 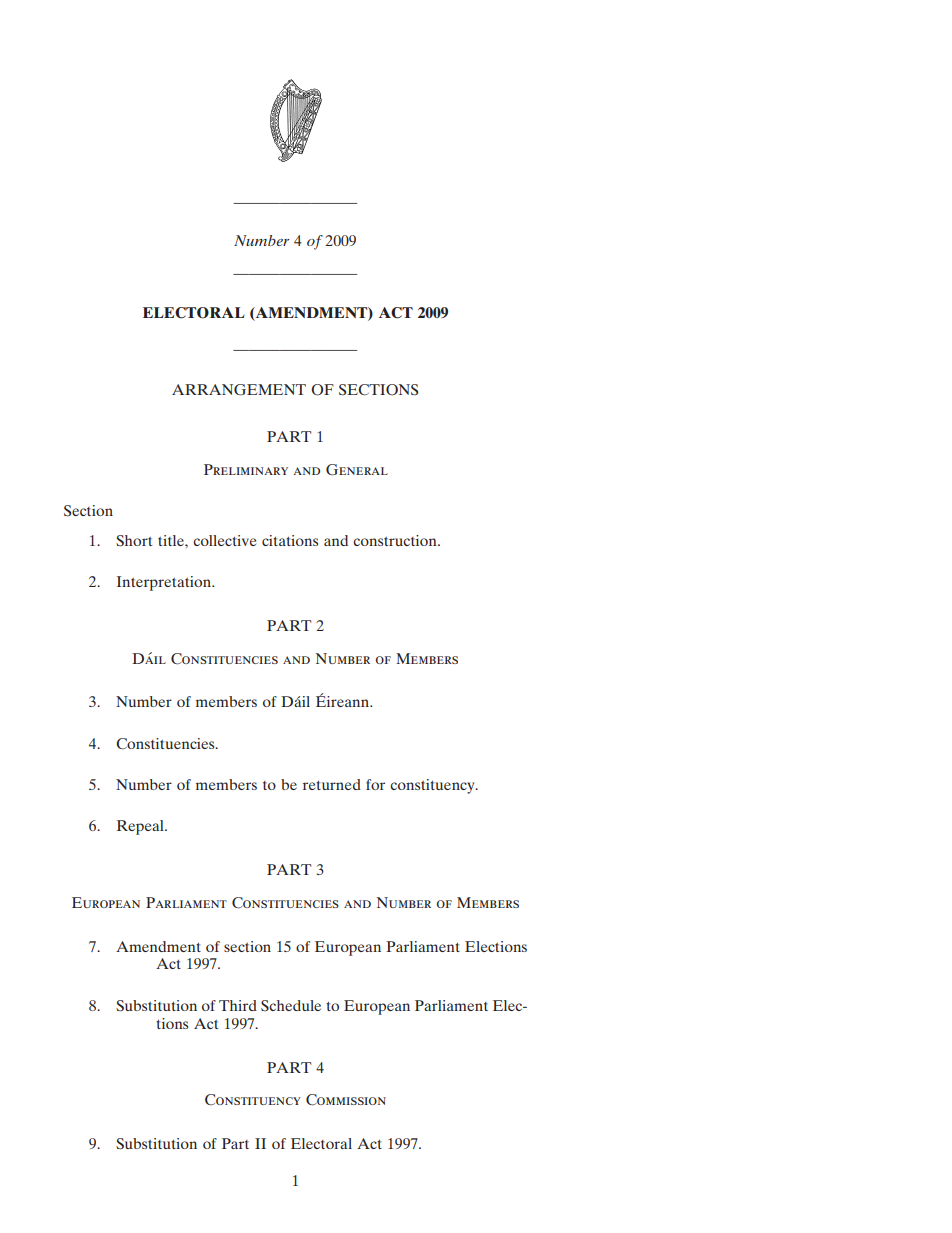 What do you see at coordinates (134, 541) in the page?
I see `Short` at bounding box center [134, 541].
